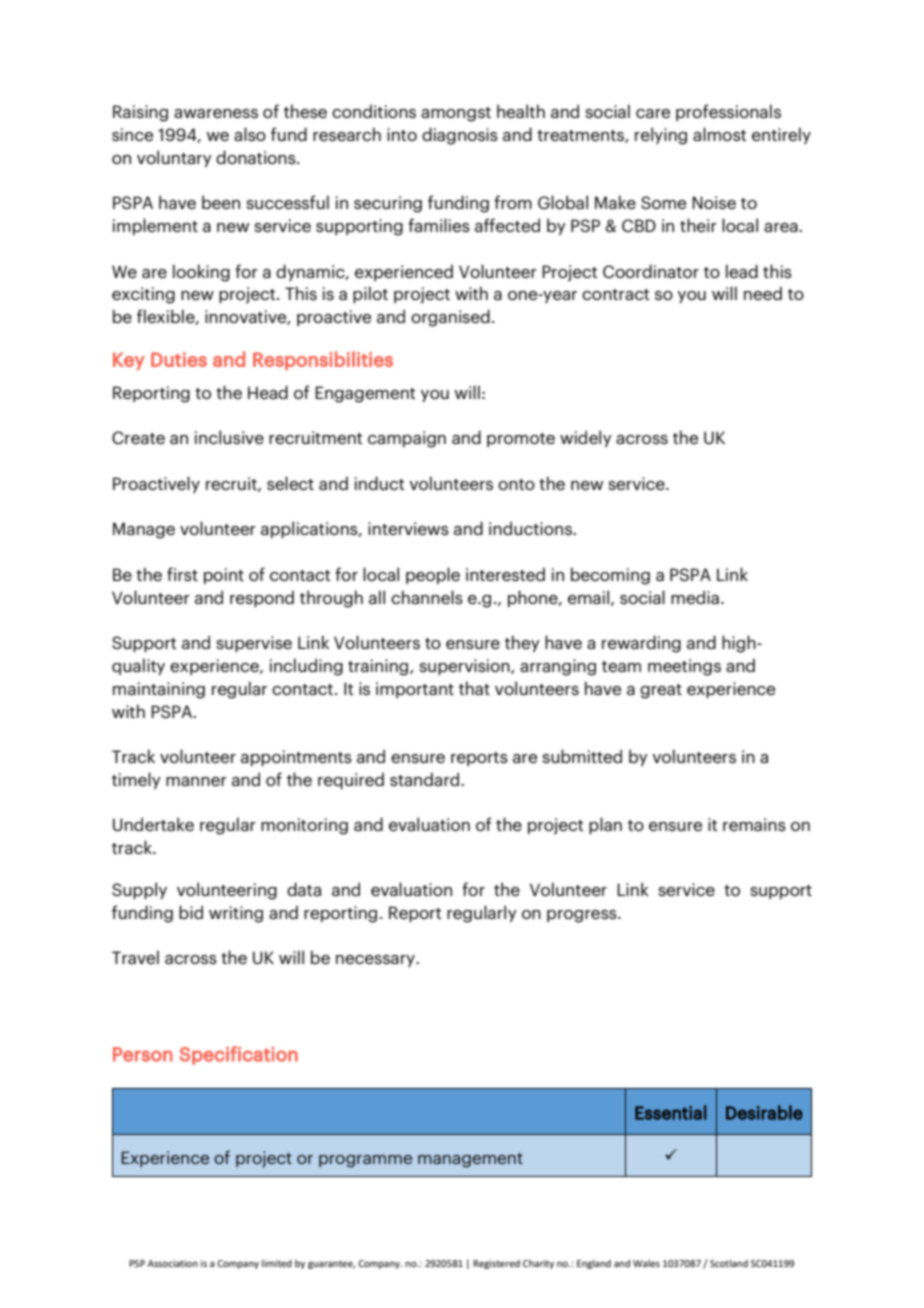 Image resolution: width=924 pixels, height=1308 pixels. What do you see at coordinates (173, 1263) in the screenshot?
I see `Association` at bounding box center [173, 1263].
